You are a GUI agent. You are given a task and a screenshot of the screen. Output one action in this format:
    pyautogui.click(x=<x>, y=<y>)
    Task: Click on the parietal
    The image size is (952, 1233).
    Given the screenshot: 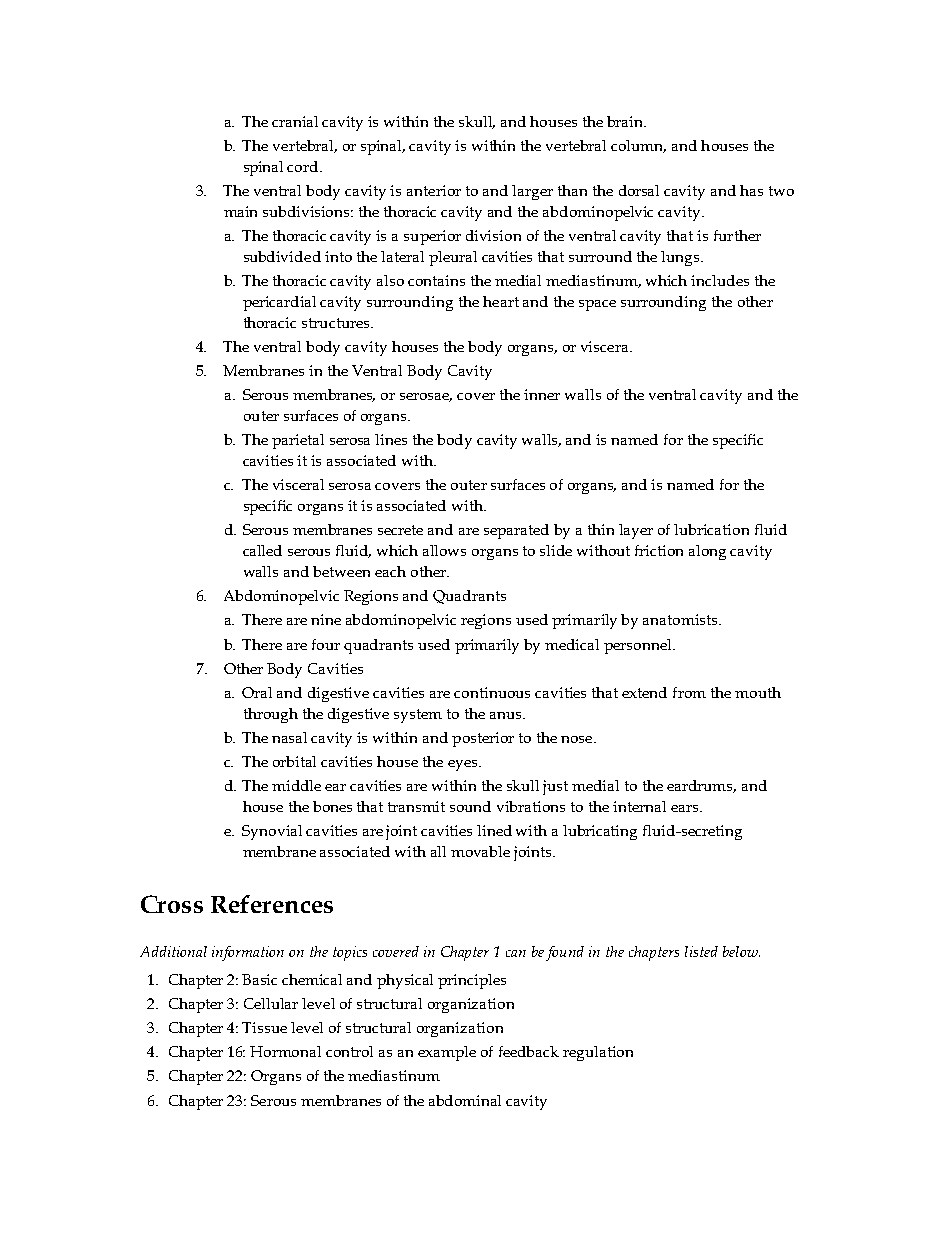 What is the action you would take?
    pyautogui.click(x=298, y=441)
